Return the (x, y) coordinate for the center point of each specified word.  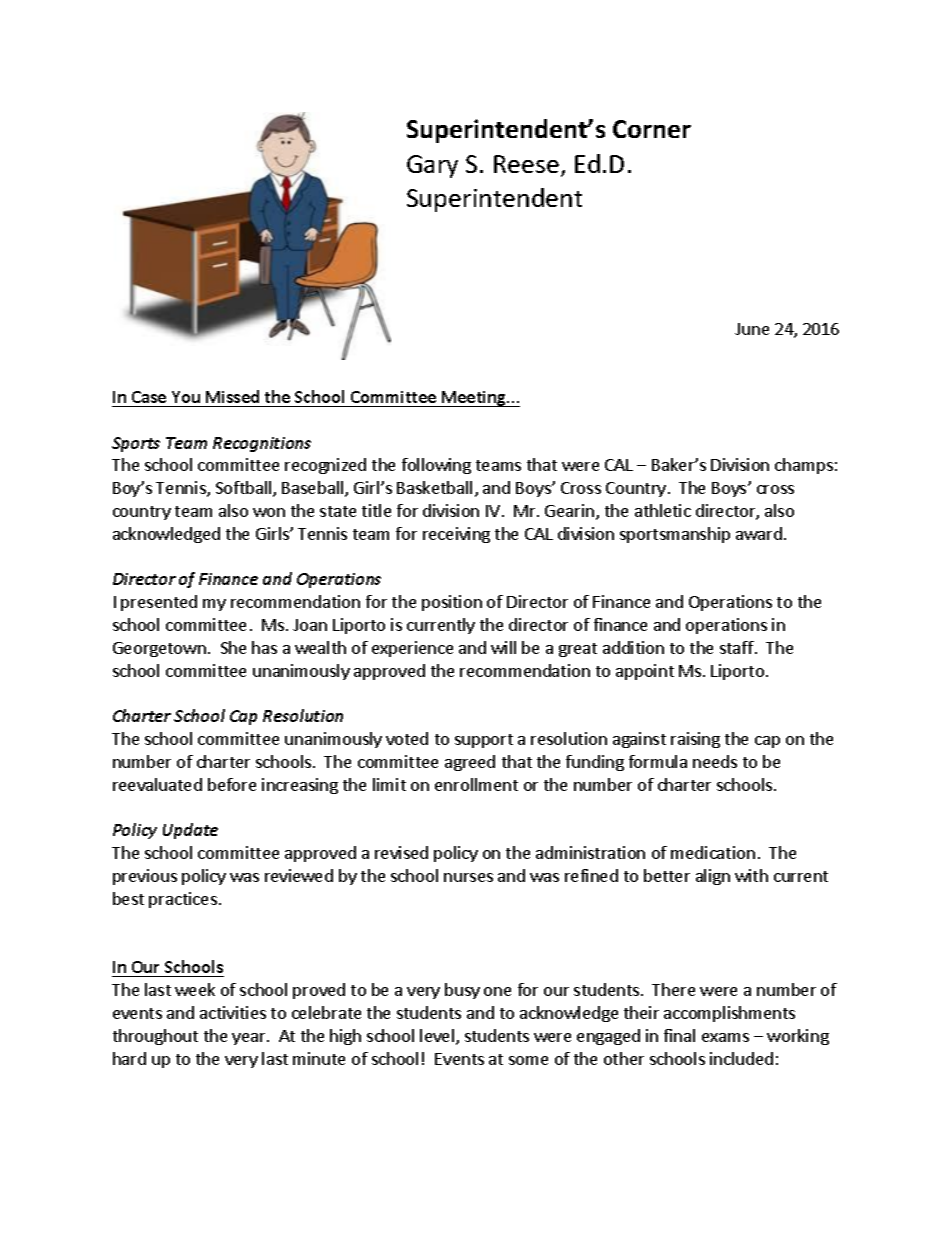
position (452, 603)
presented (159, 603)
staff (738, 647)
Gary (432, 166)
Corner (652, 129)
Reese (526, 164)
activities (233, 1012)
